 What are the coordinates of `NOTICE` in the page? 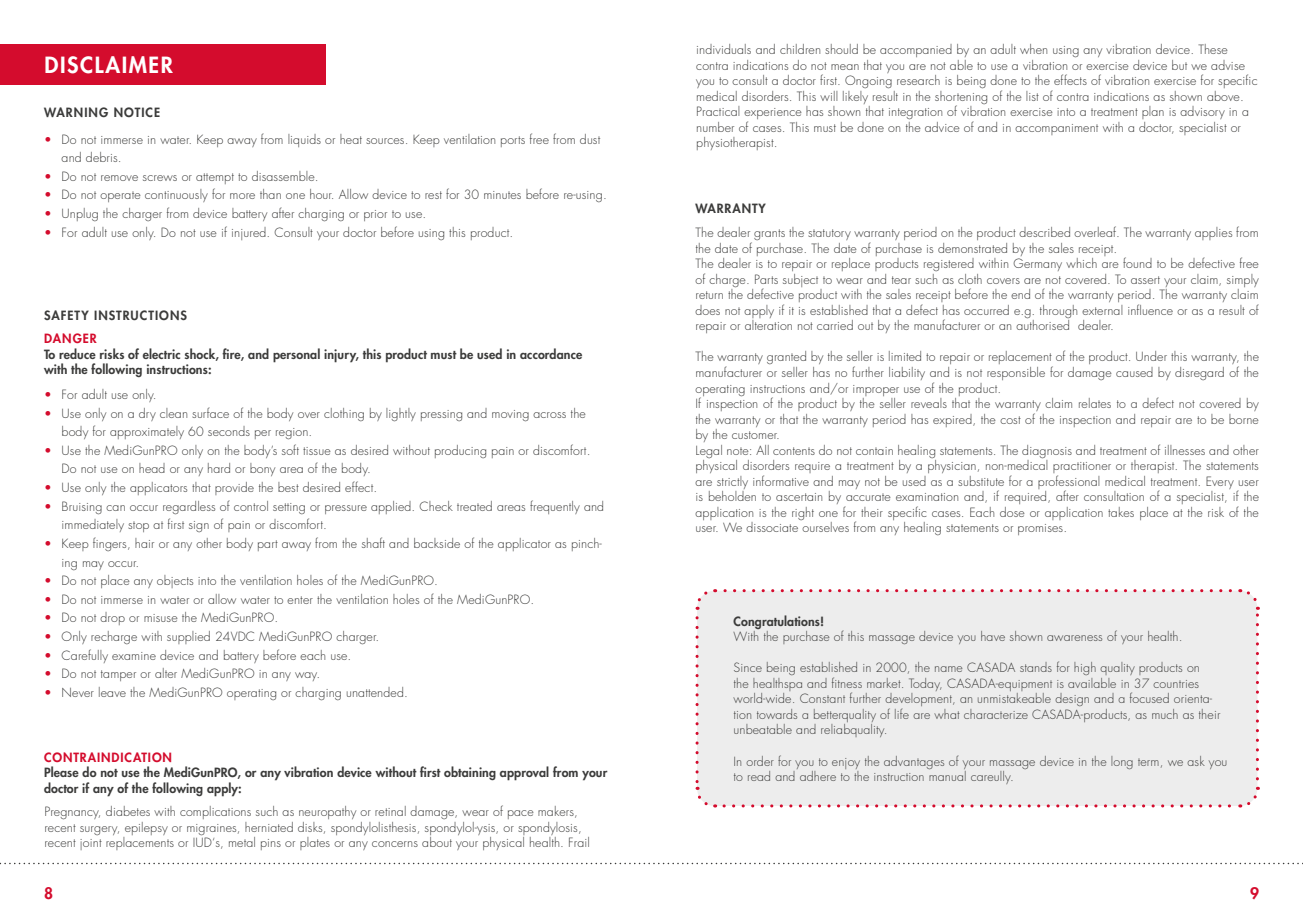 It's located at (137, 112).
